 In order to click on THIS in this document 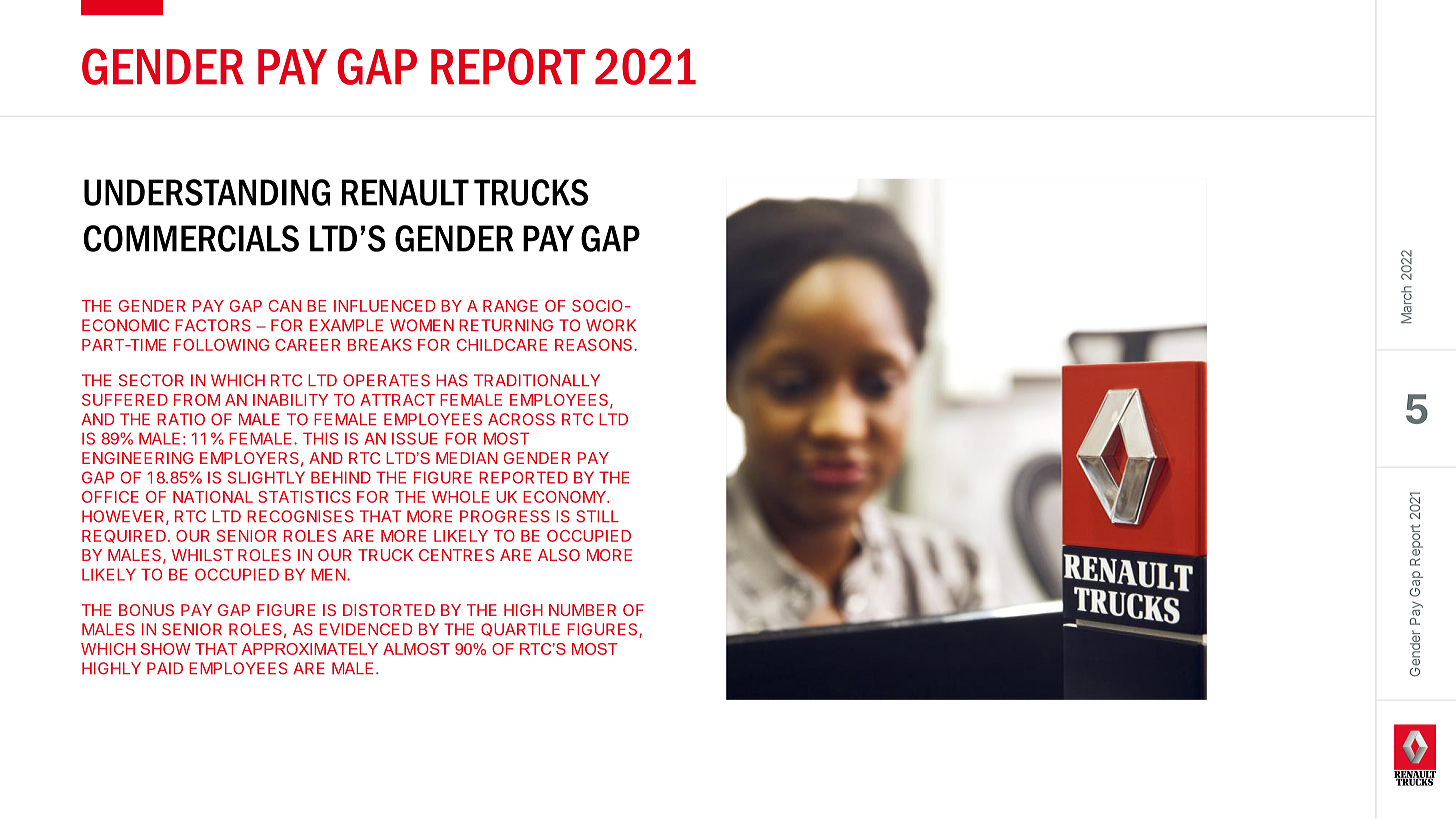, I will do `click(320, 438)`.
